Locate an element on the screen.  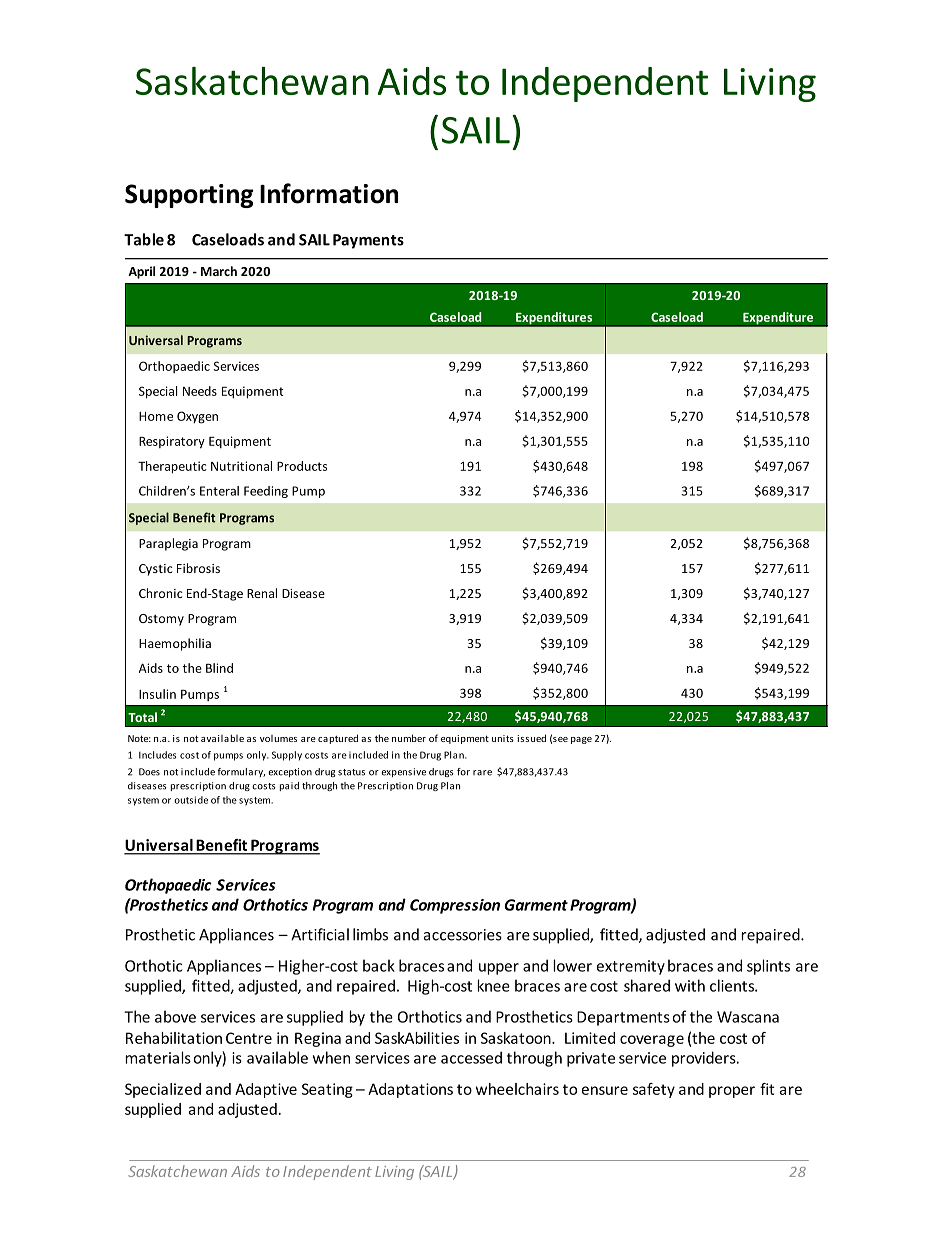
Supporting is located at coordinates (189, 196).
